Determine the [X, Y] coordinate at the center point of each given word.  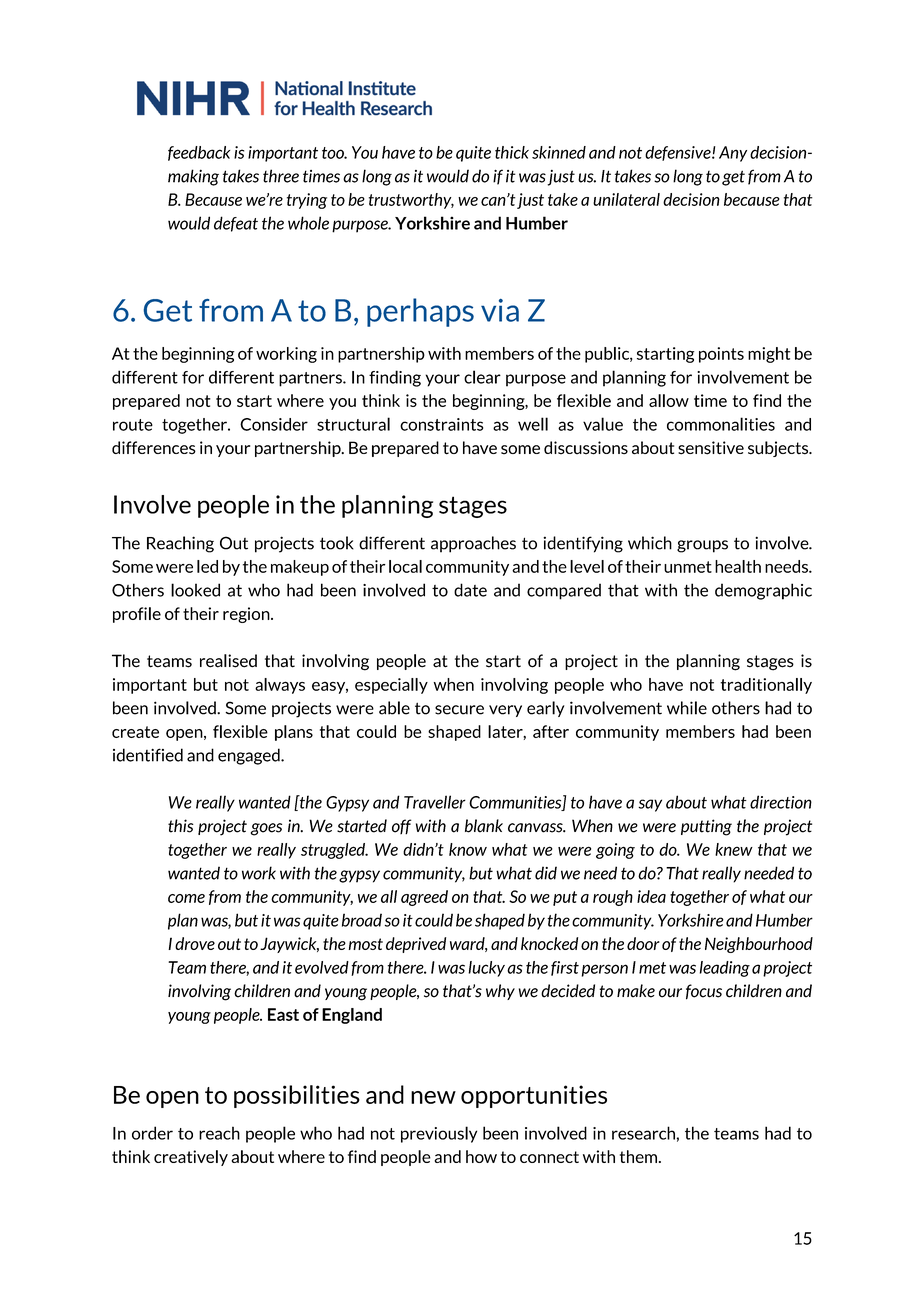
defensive [679, 153]
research [643, 1133]
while [687, 708]
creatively [191, 1158]
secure [459, 710]
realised [228, 661]
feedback [199, 153]
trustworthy [411, 201]
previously [439, 1134]
